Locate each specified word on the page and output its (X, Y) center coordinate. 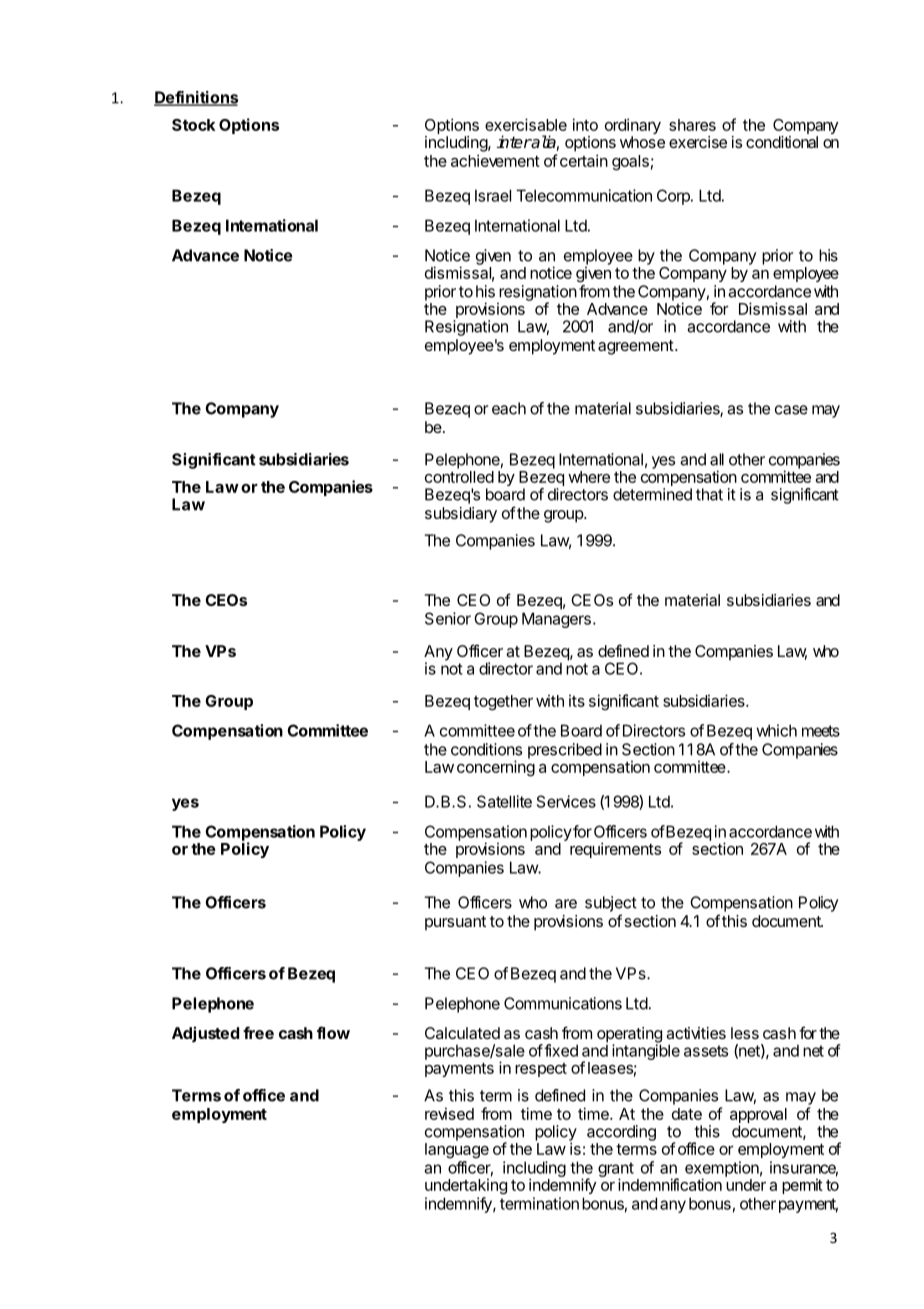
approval (758, 1117)
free (258, 1032)
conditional (782, 142)
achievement (495, 160)
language (457, 1150)
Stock (194, 125)
